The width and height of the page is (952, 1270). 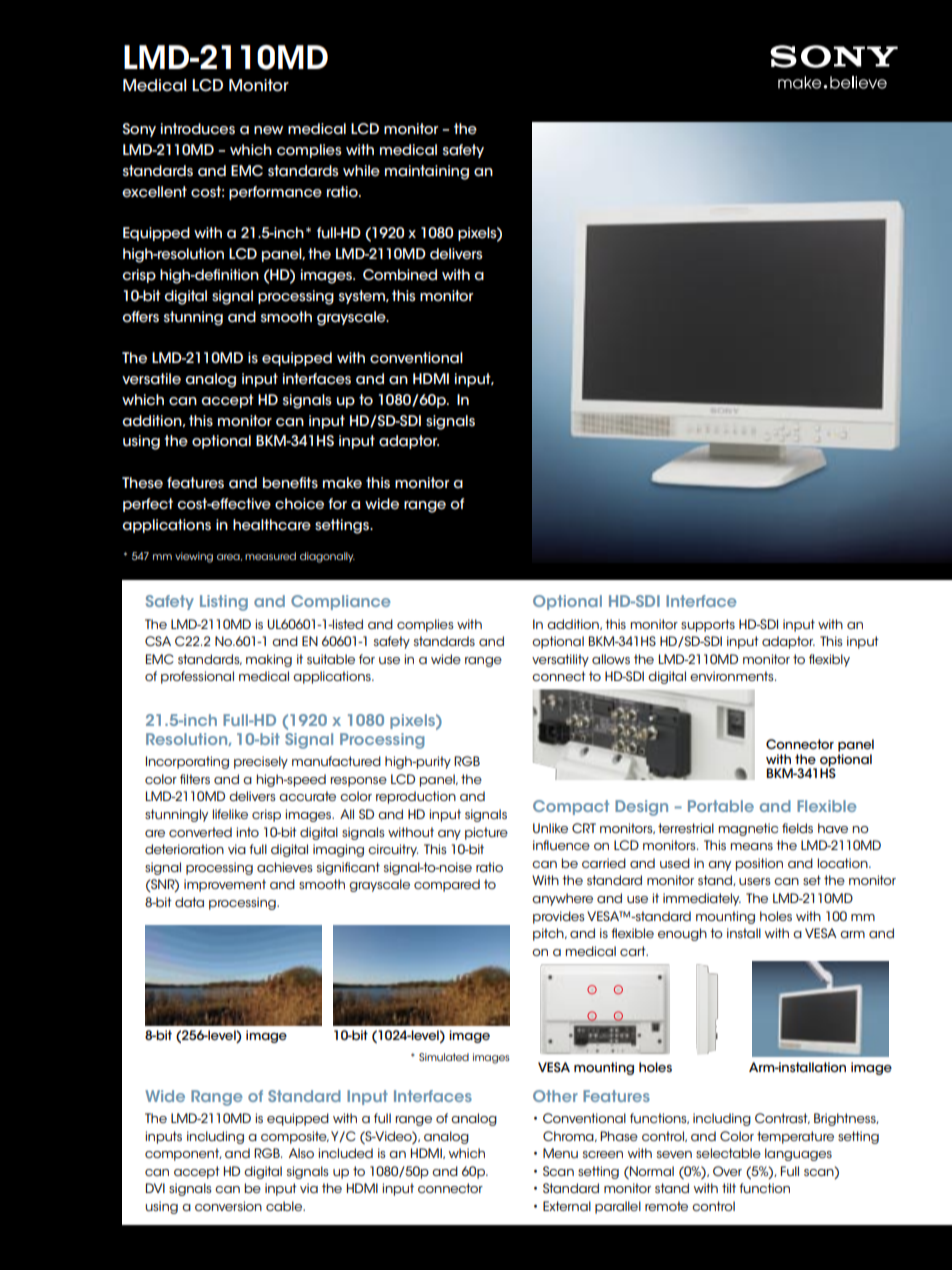 What do you see at coordinates (708, 625) in the page?
I see `supports` at bounding box center [708, 625].
